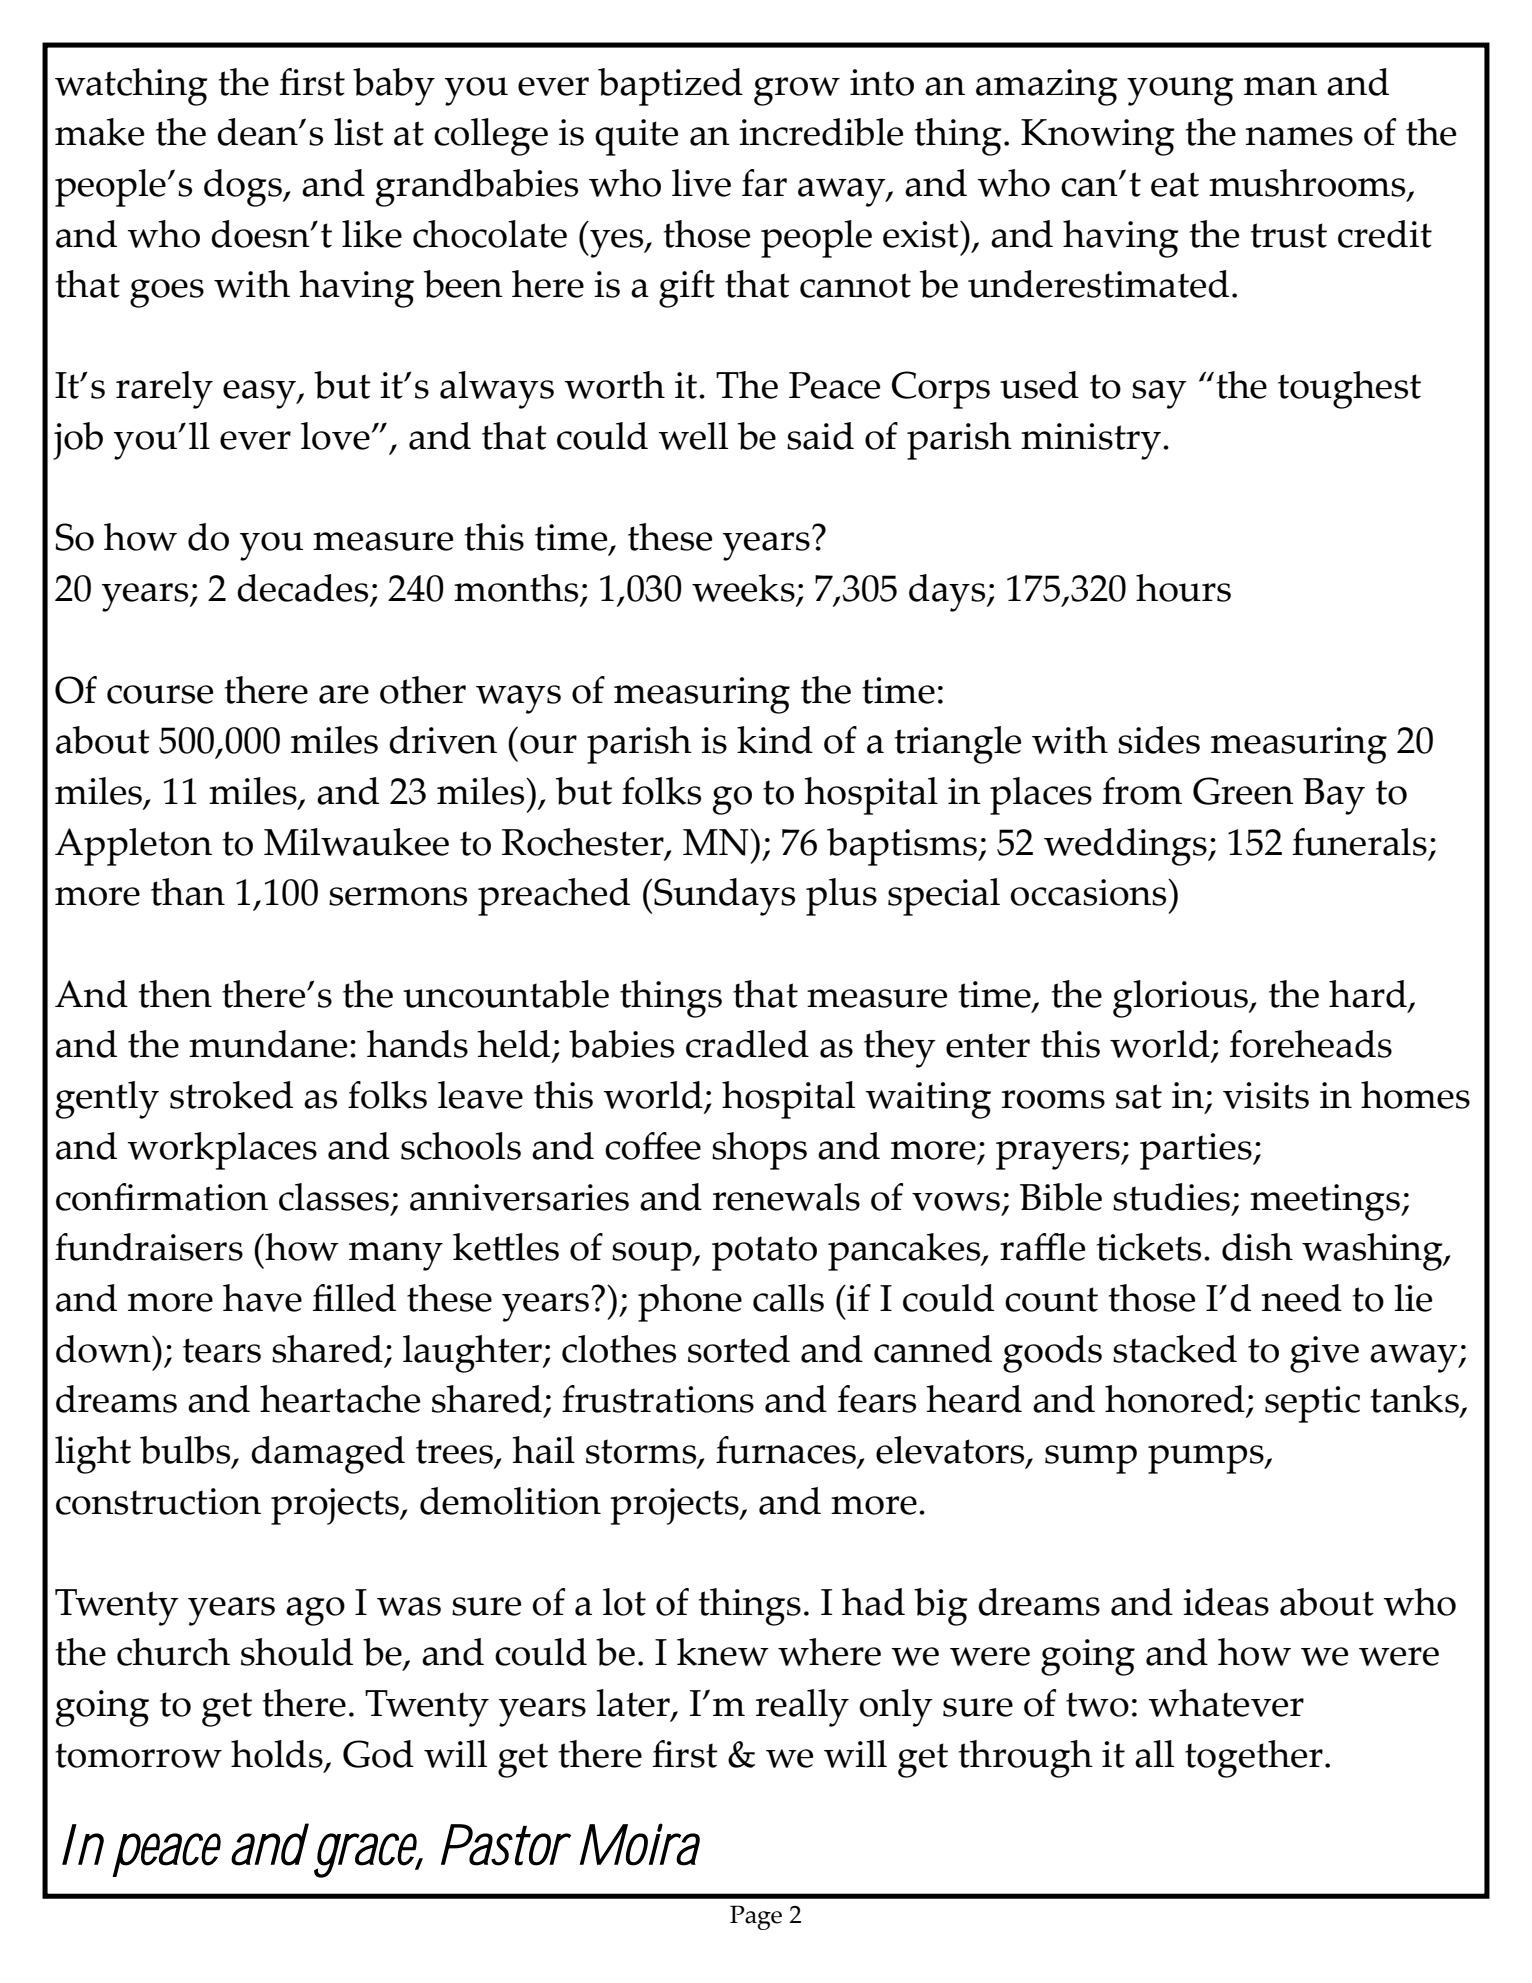  I want to click on weeks, so click(744, 589).
